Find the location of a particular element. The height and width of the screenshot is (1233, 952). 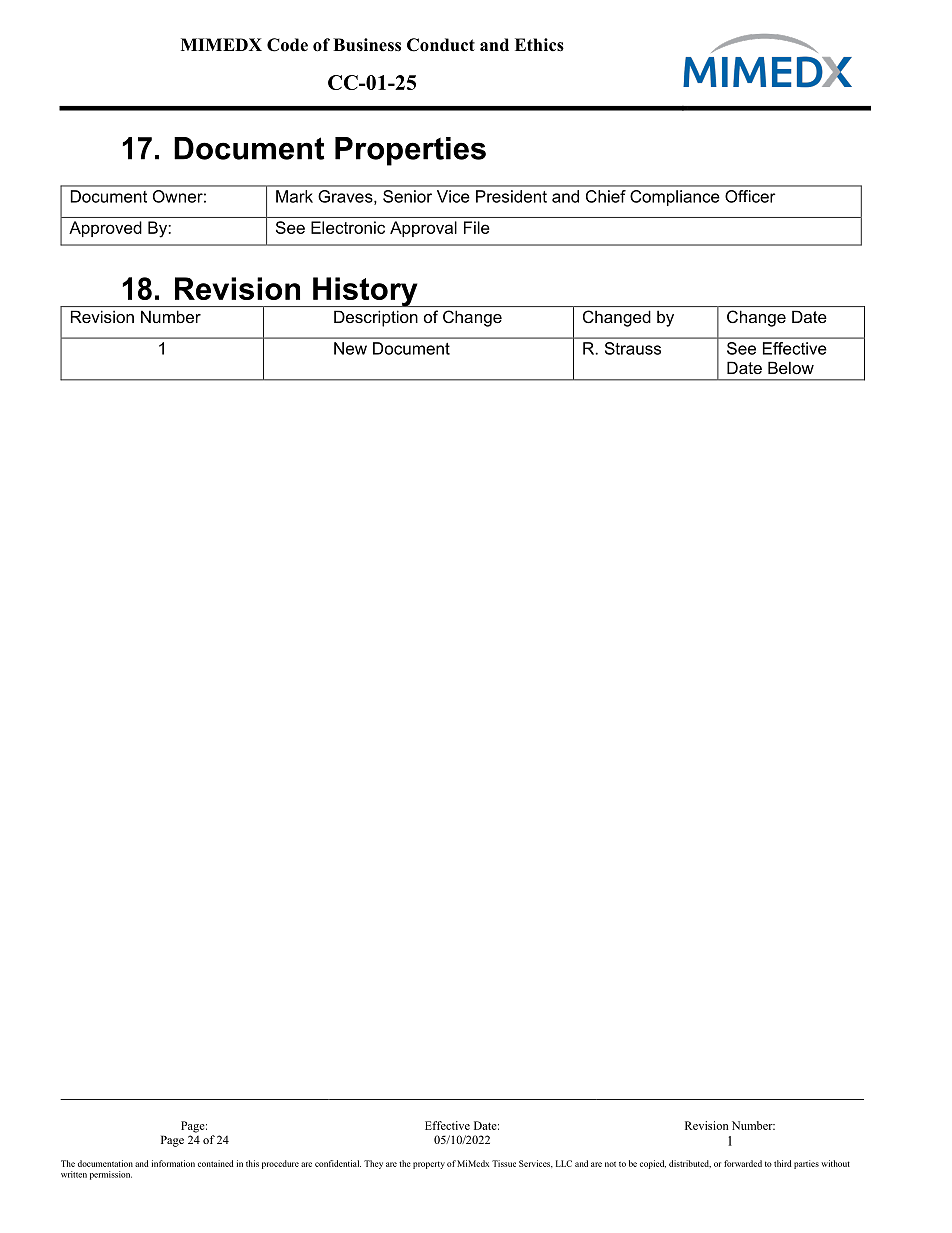

Tissue is located at coordinates (504, 1163).
